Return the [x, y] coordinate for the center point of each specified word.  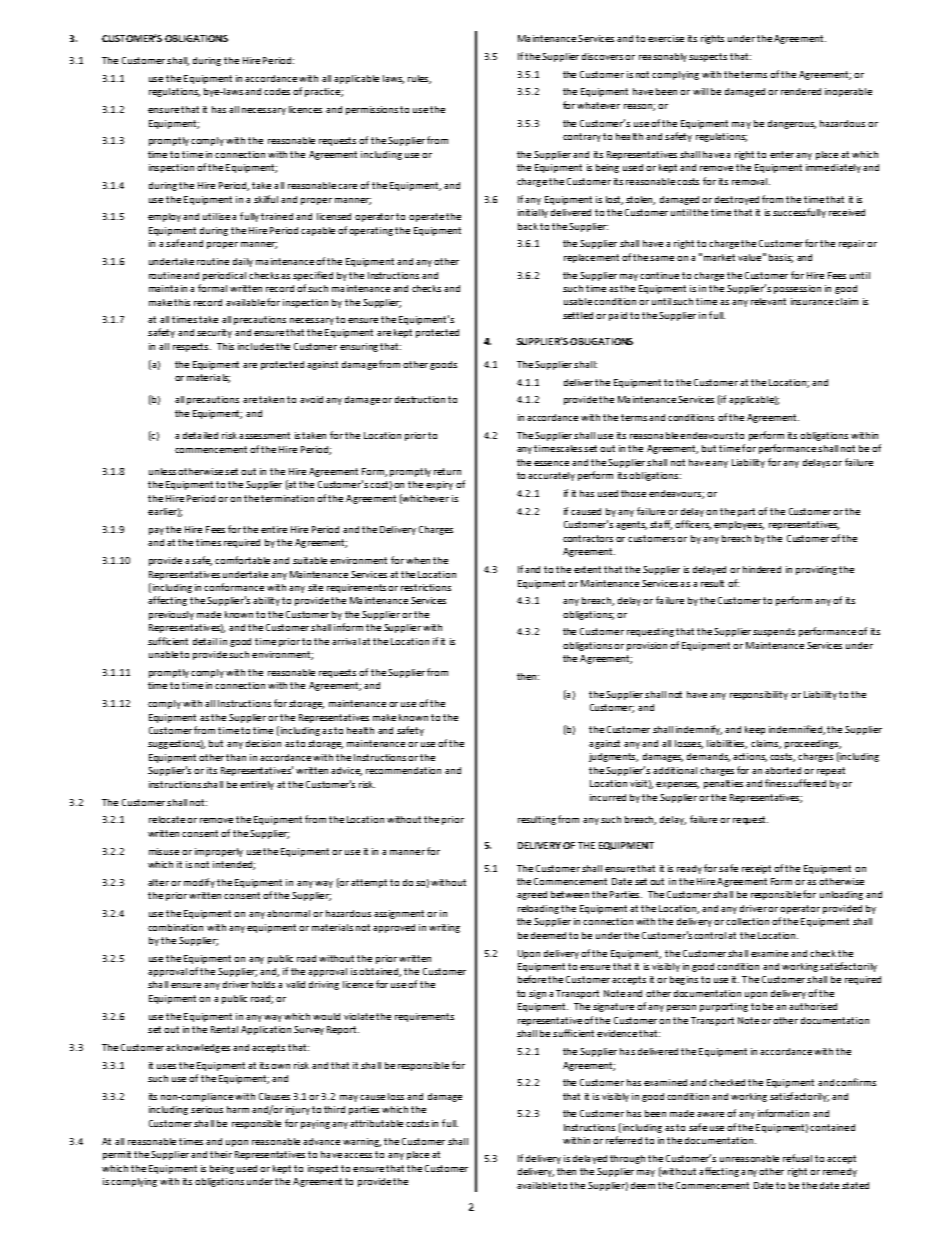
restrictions [426, 587]
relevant [768, 301]
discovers [602, 56]
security [214, 333]
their [221, 1154]
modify [199, 883]
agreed [532, 895]
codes [277, 91]
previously [171, 615]
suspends [774, 632]
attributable [376, 1123]
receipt [756, 869]
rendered [801, 91]
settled [578, 315]
